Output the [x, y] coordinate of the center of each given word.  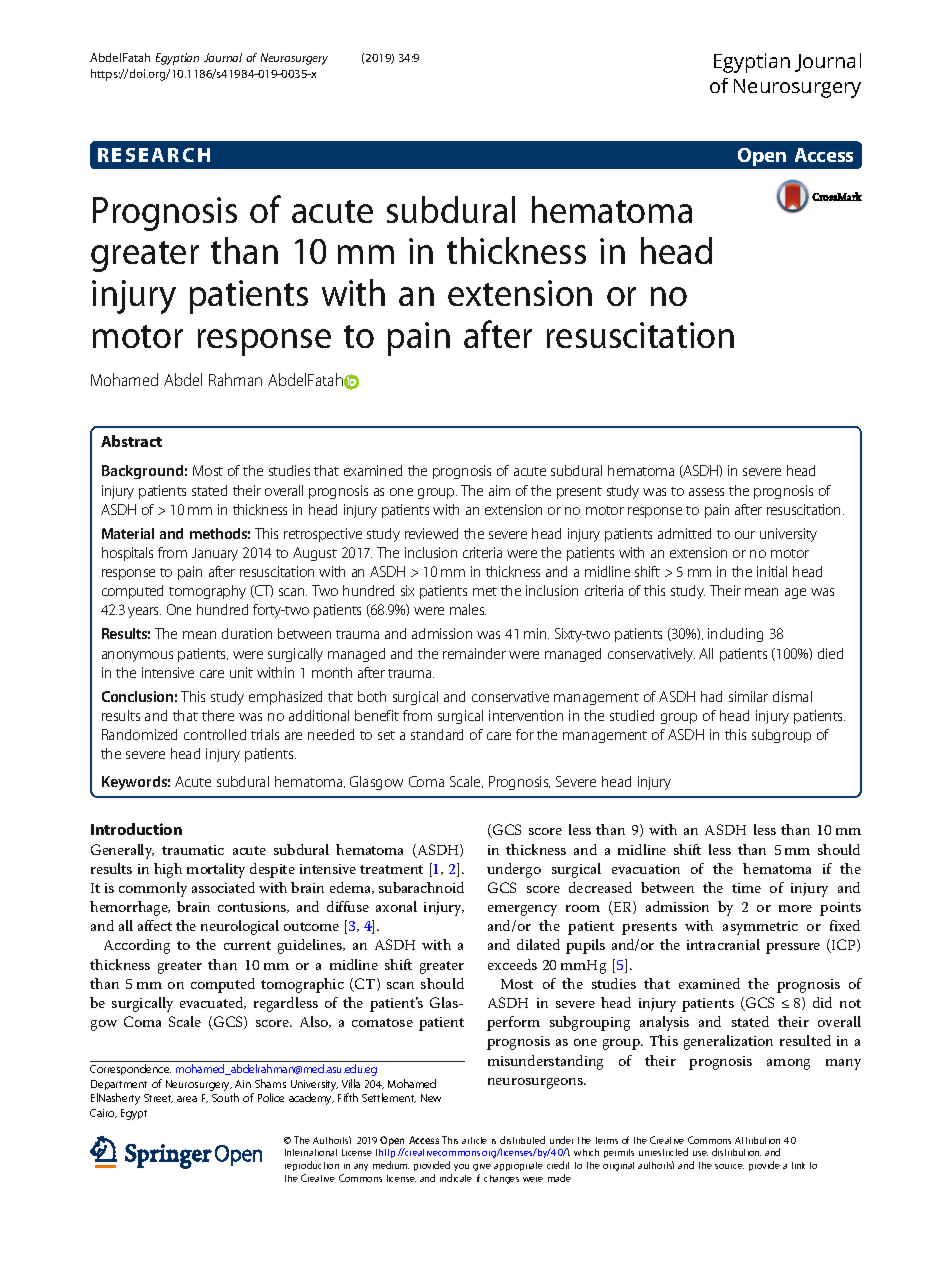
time [746, 888]
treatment [391, 869]
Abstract [131, 441]
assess [706, 492]
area [187, 1099]
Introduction [136, 829]
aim [499, 490]
